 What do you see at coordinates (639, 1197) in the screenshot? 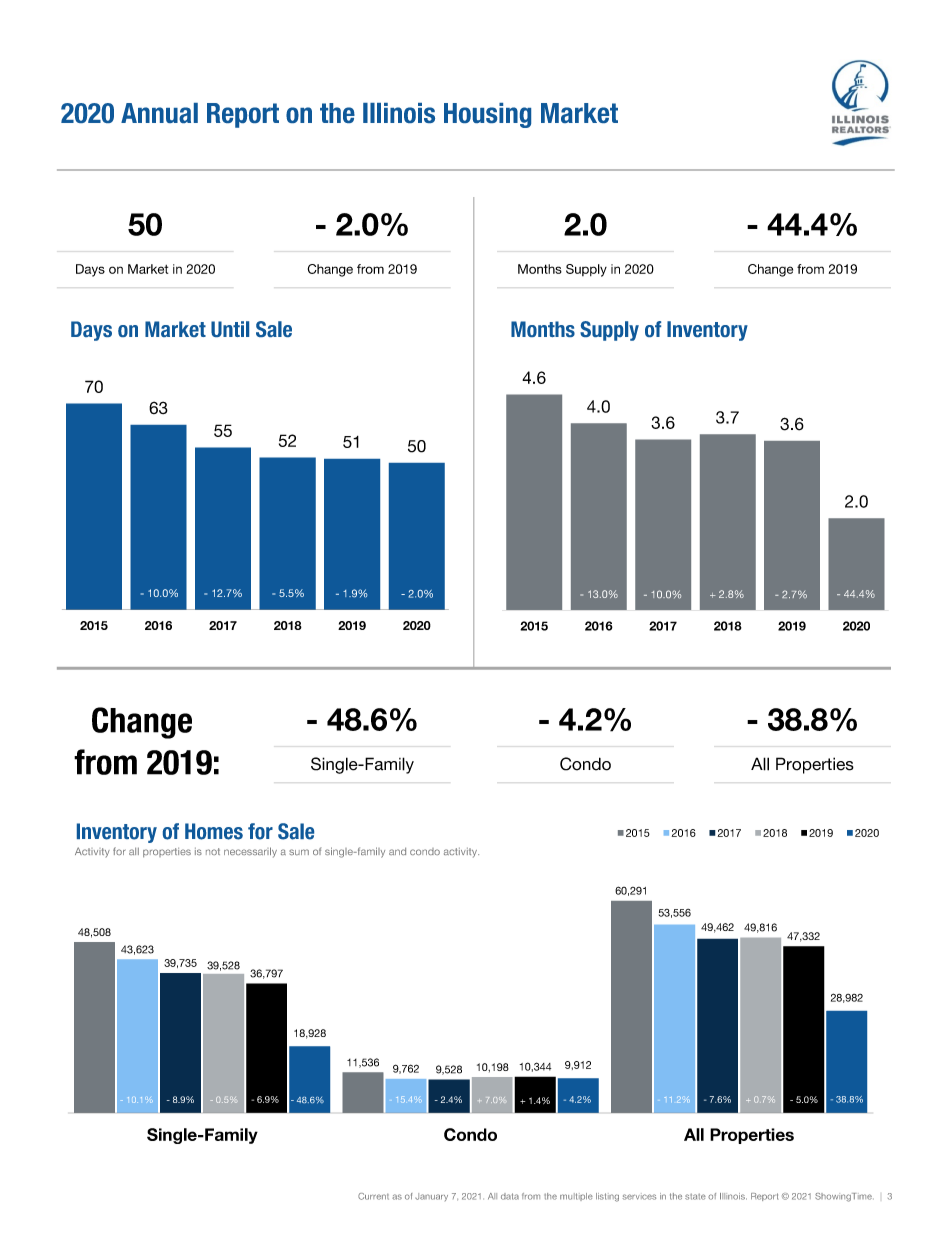
I see `services` at bounding box center [639, 1197].
